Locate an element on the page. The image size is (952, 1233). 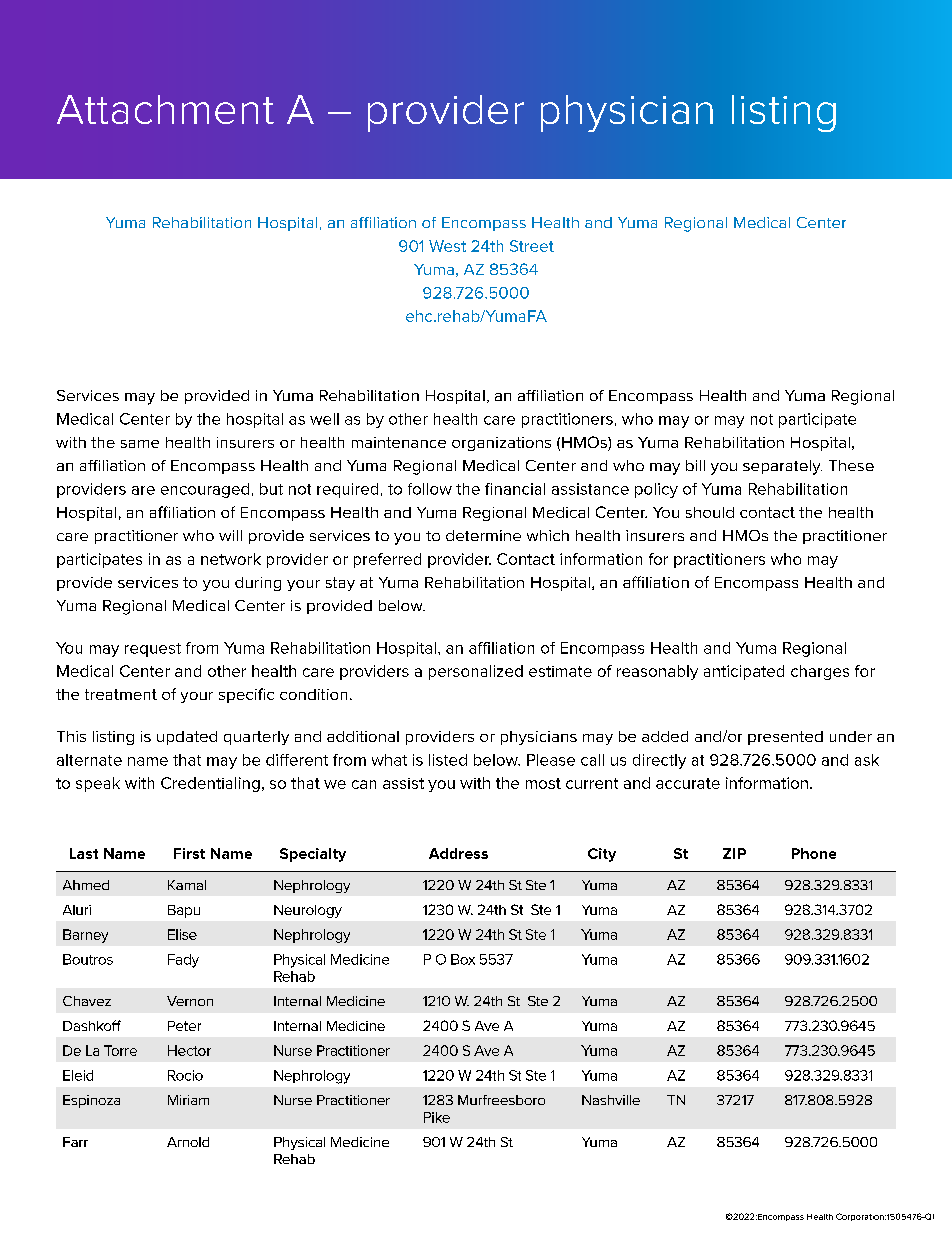
listed is located at coordinates (448, 760).
